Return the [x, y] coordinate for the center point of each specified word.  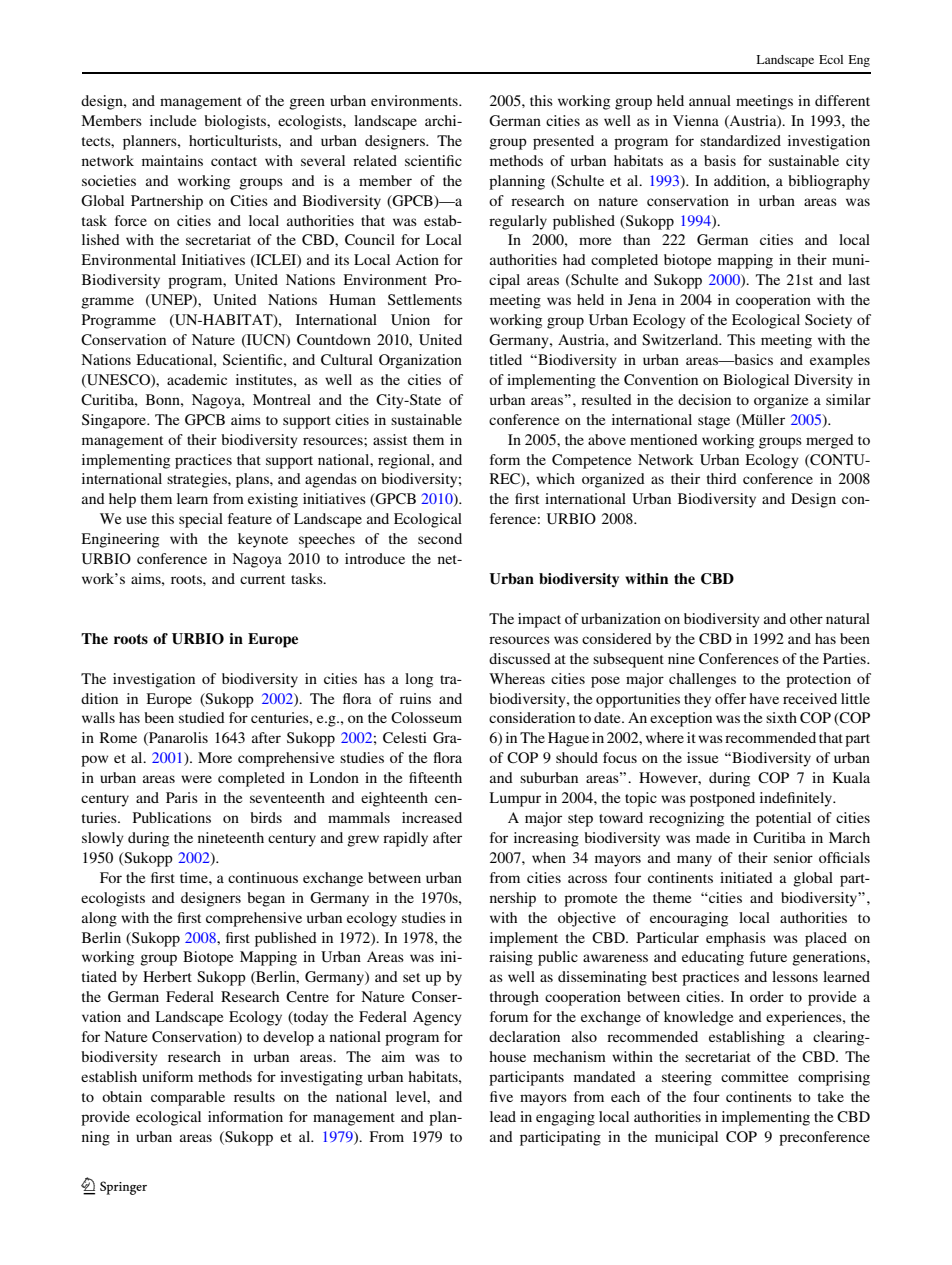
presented [563, 142]
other [806, 618]
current [262, 579]
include [173, 120]
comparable [188, 1098]
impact [539, 620]
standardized [740, 140]
